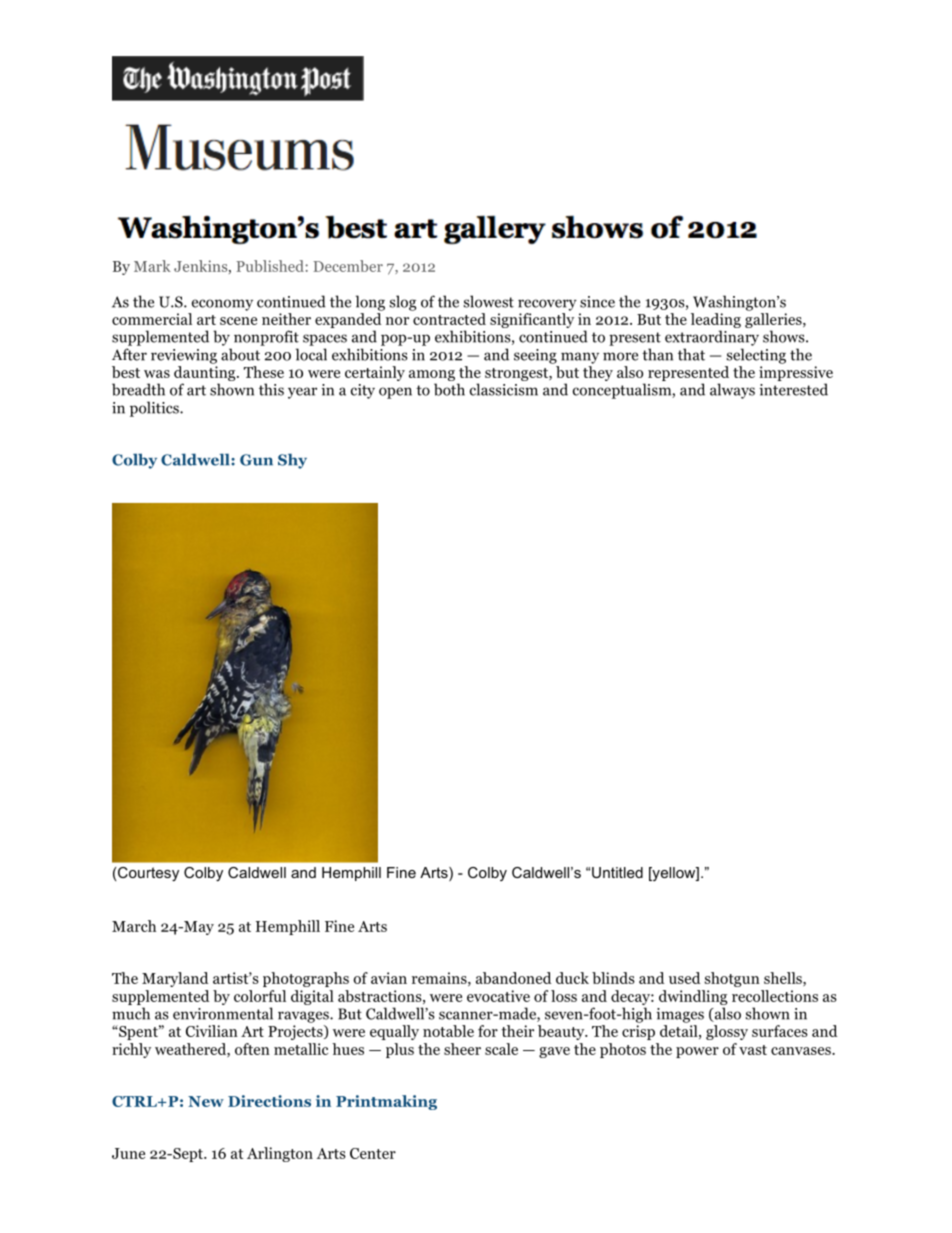 This screenshot has width=952, height=1233. I want to click on New, so click(206, 1101).
